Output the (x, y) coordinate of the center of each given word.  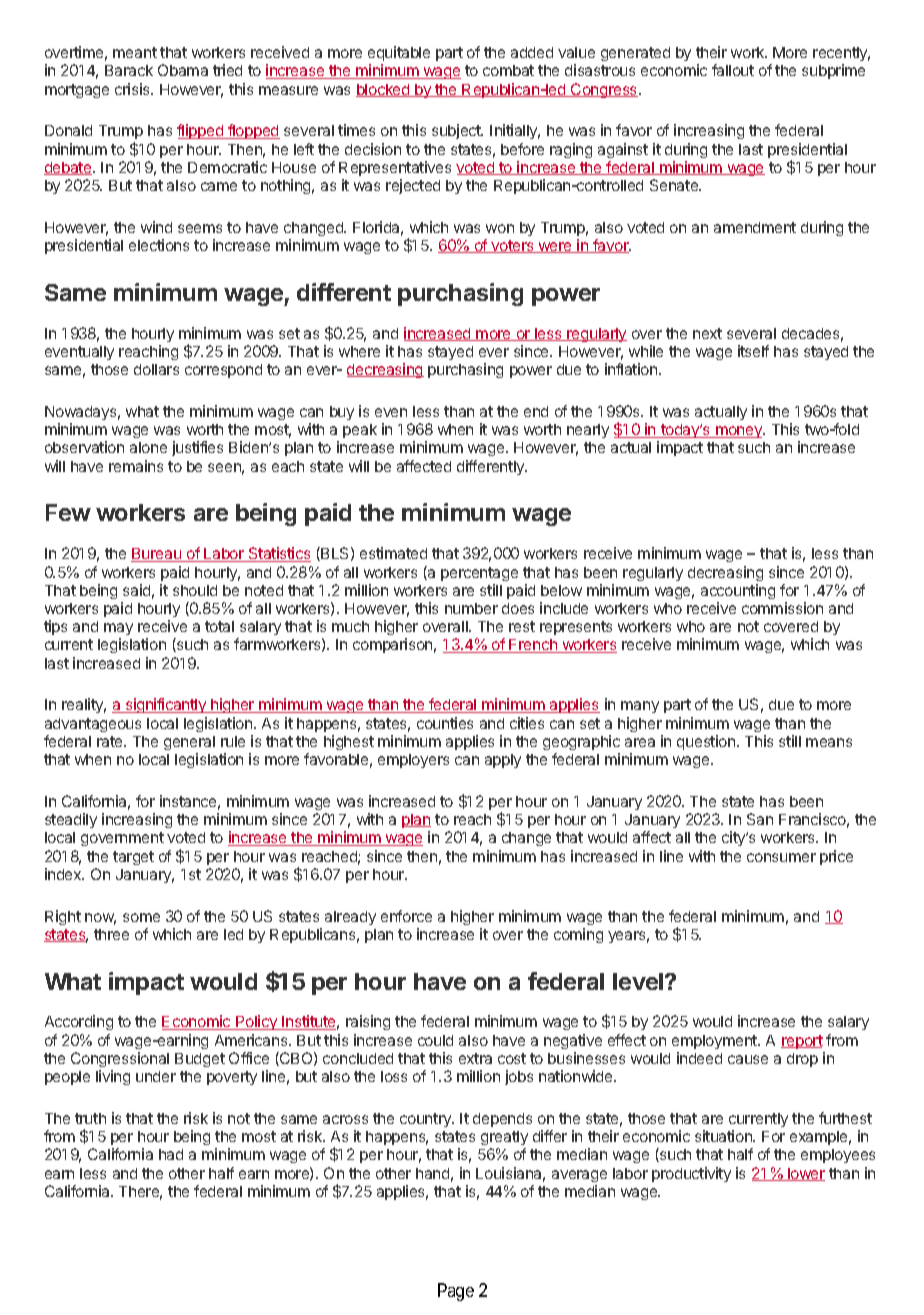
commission (782, 608)
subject (457, 131)
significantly (166, 705)
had (171, 1154)
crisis (133, 89)
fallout (733, 70)
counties (445, 723)
